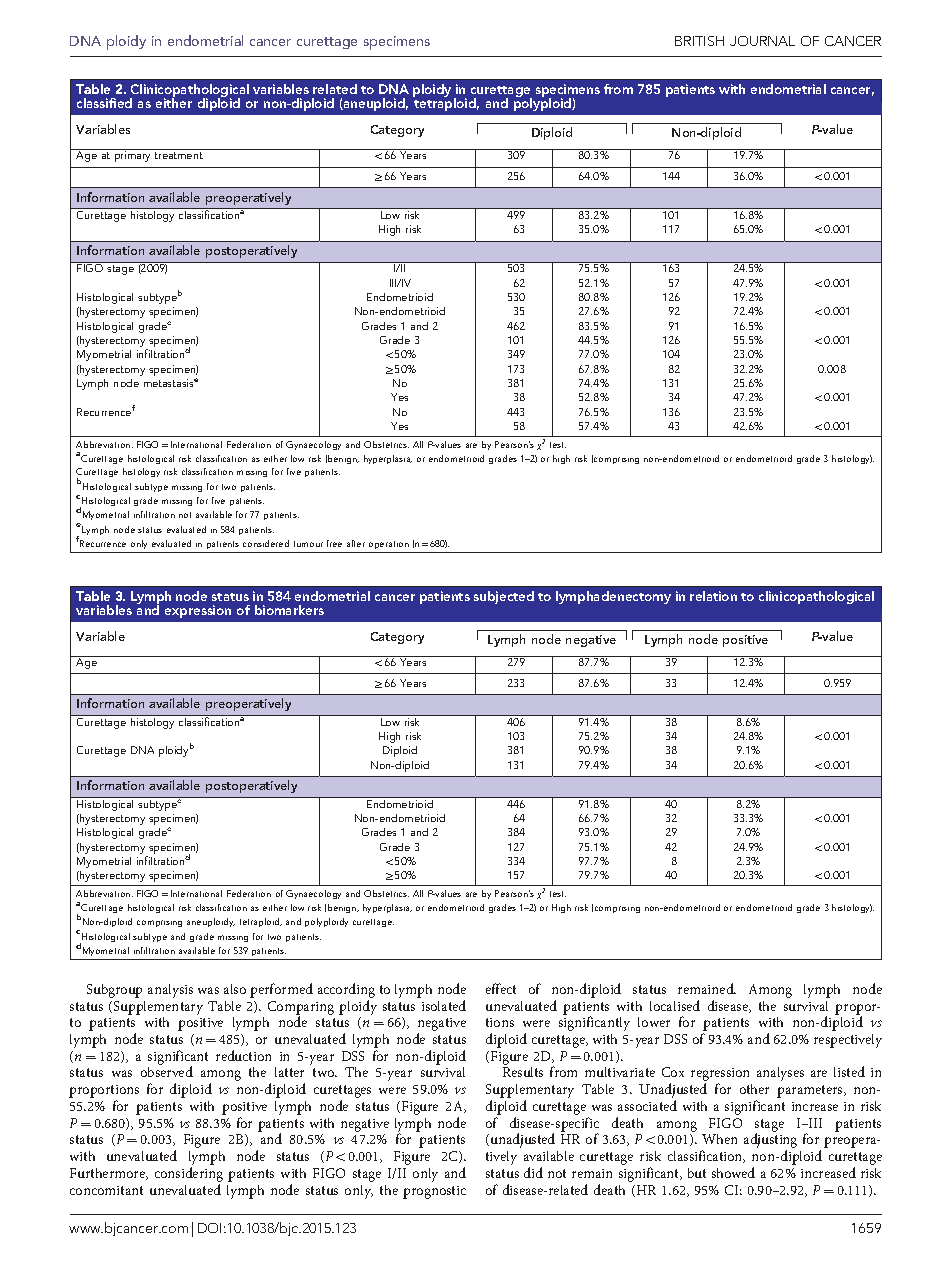 The height and width of the screenshot is (1270, 952). Describe the element at coordinates (198, 611) in the screenshot. I see `expression` at that location.
